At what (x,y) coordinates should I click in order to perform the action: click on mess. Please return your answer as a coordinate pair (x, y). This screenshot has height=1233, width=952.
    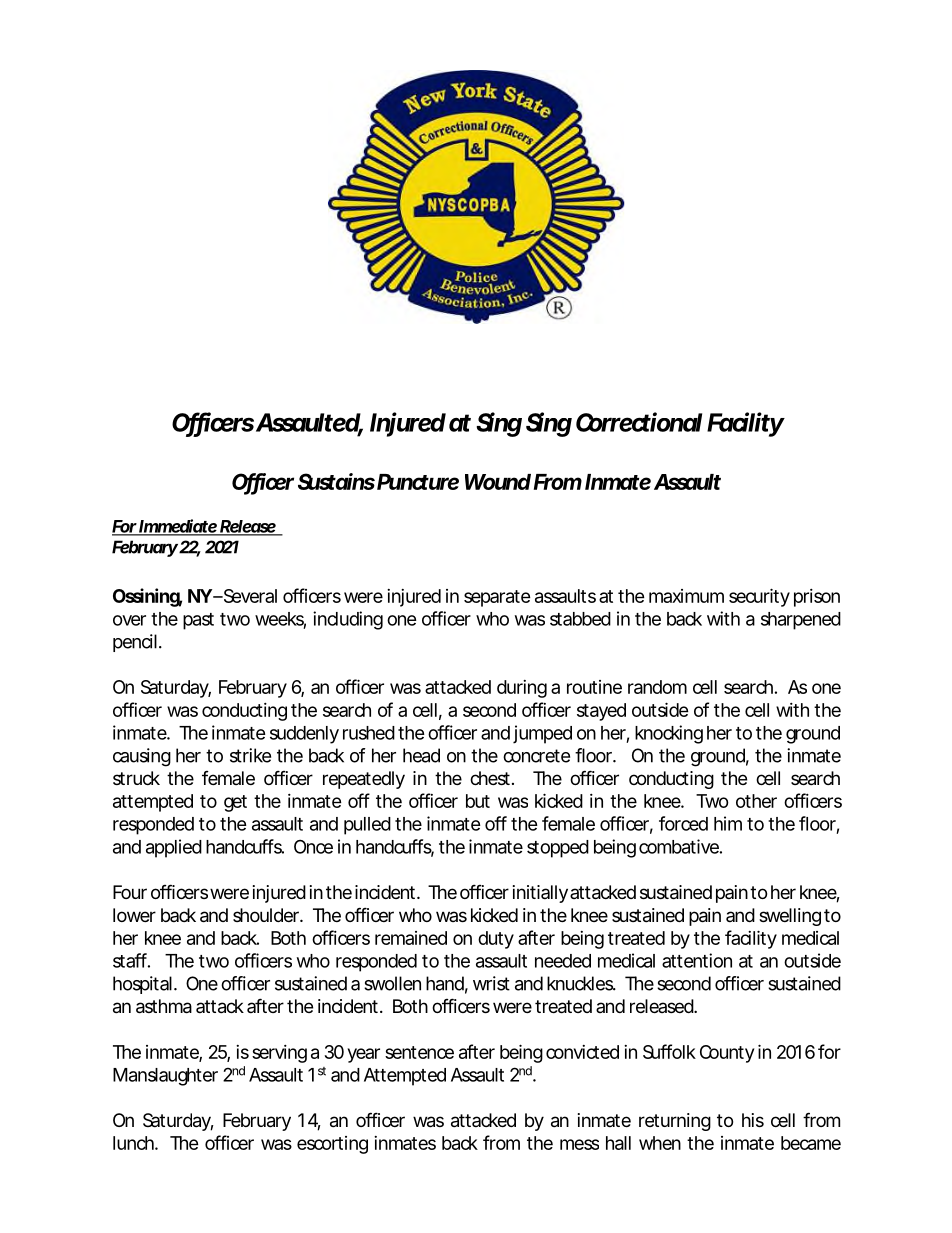
    Looking at the image, I should click on (579, 1144).
